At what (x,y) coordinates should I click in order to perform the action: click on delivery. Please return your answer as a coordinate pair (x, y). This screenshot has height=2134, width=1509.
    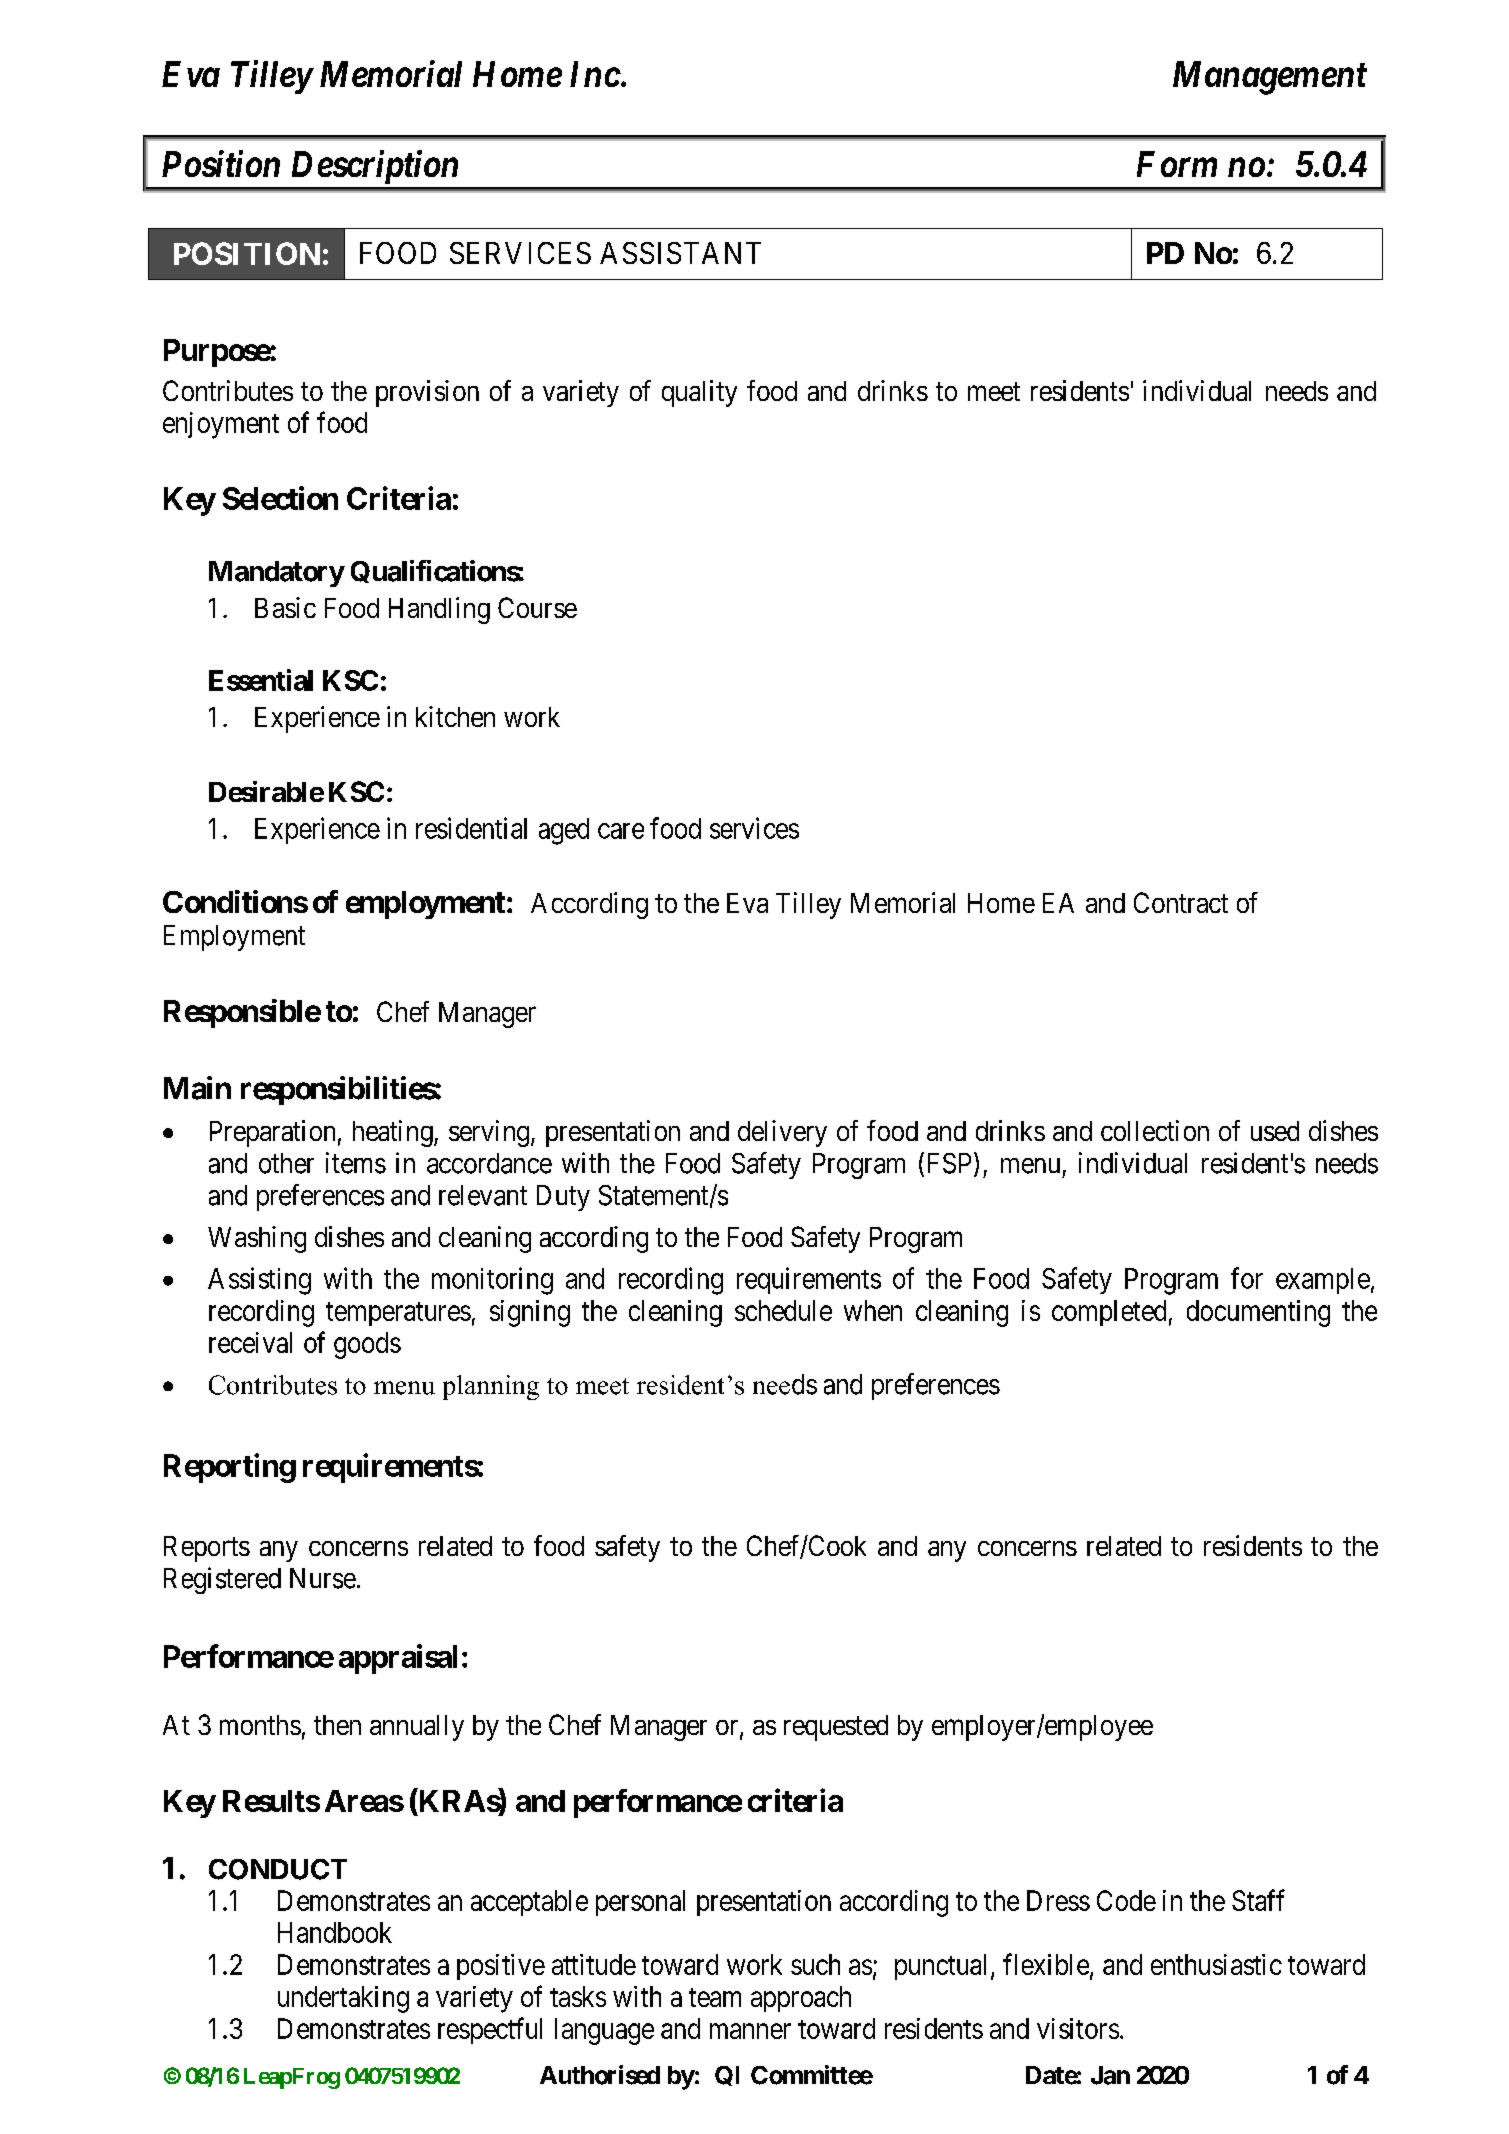
    Looking at the image, I should click on (782, 1133).
